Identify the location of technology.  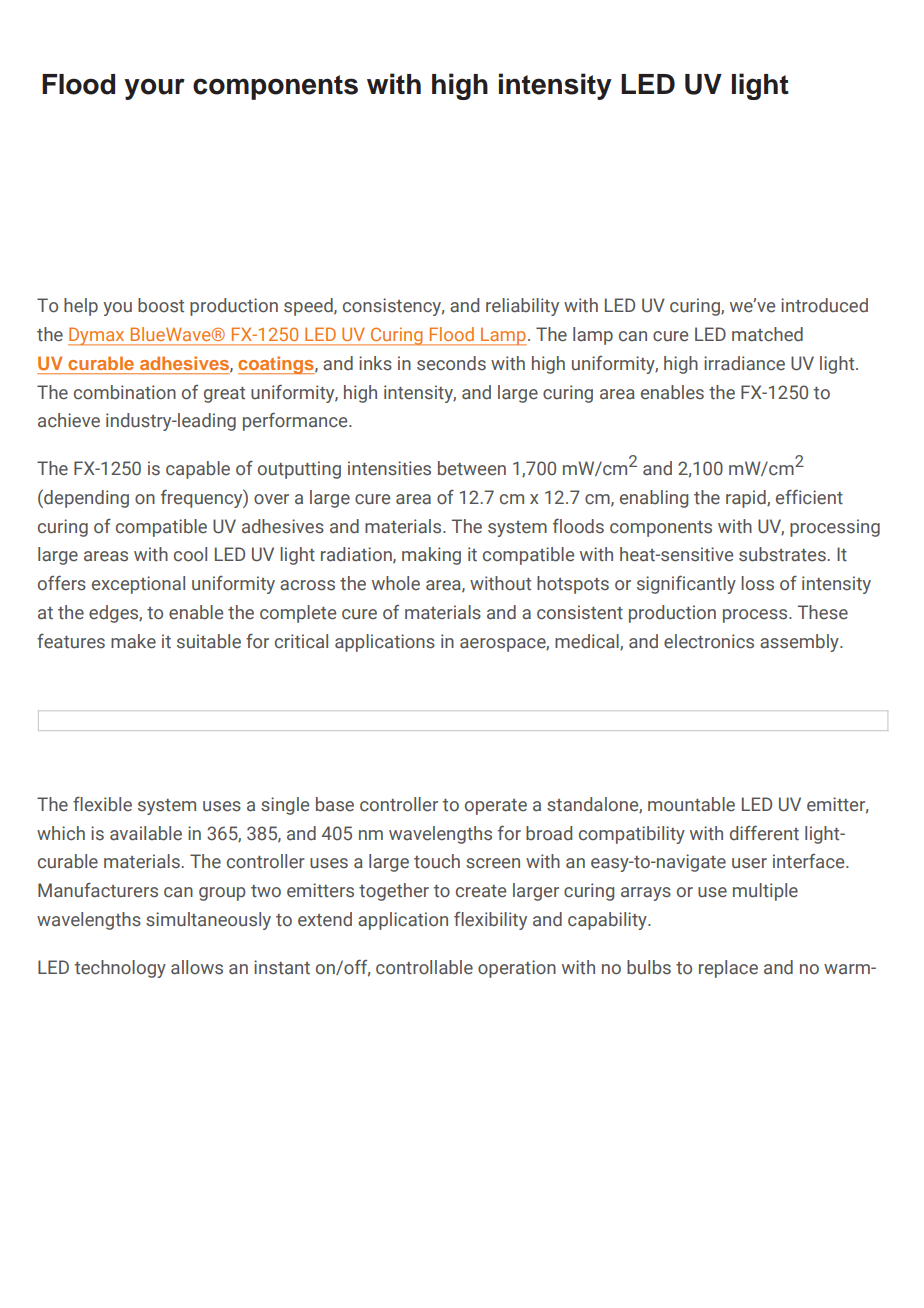
(120, 969).
